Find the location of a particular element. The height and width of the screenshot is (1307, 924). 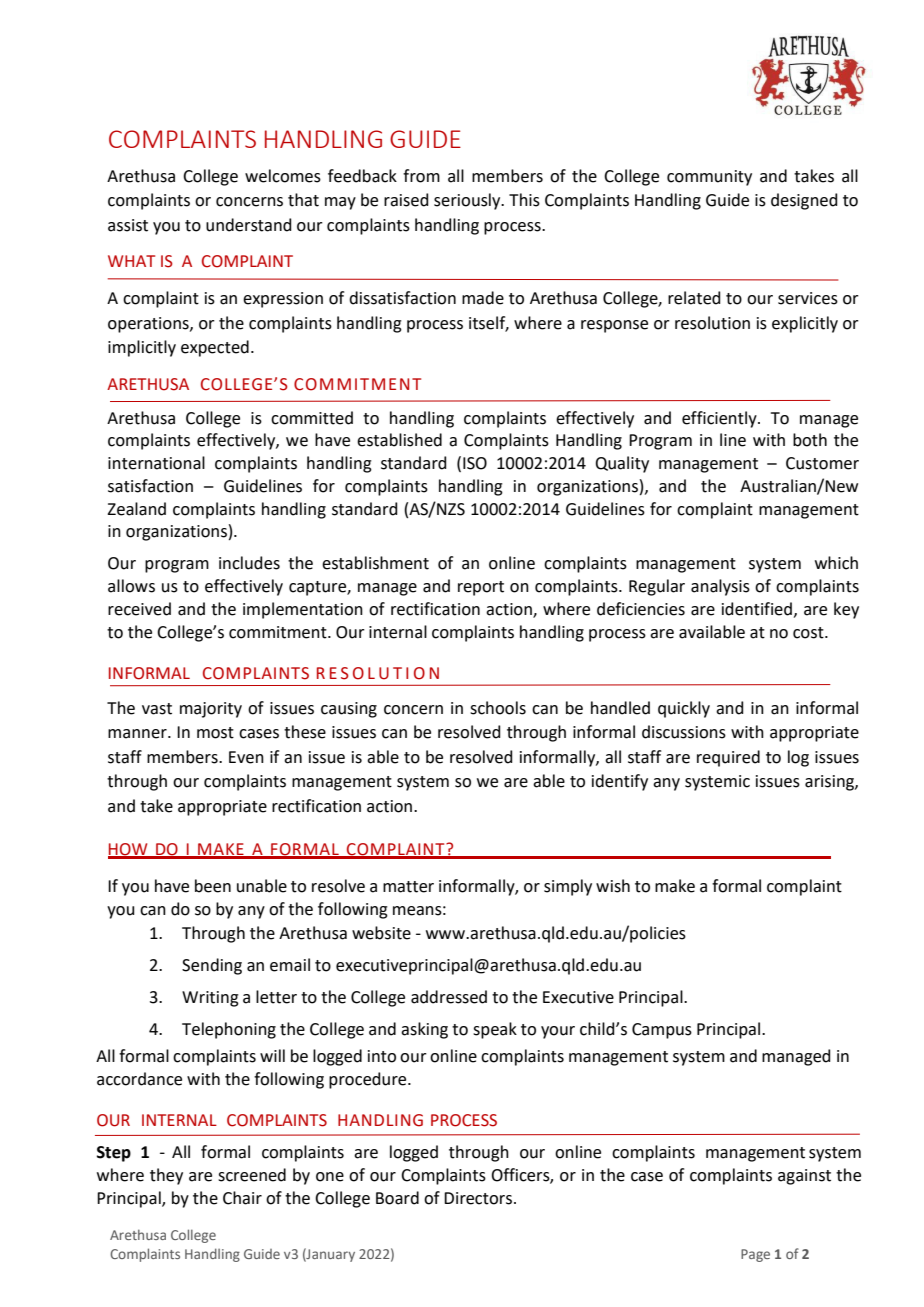

Directors is located at coordinates (478, 1198).
